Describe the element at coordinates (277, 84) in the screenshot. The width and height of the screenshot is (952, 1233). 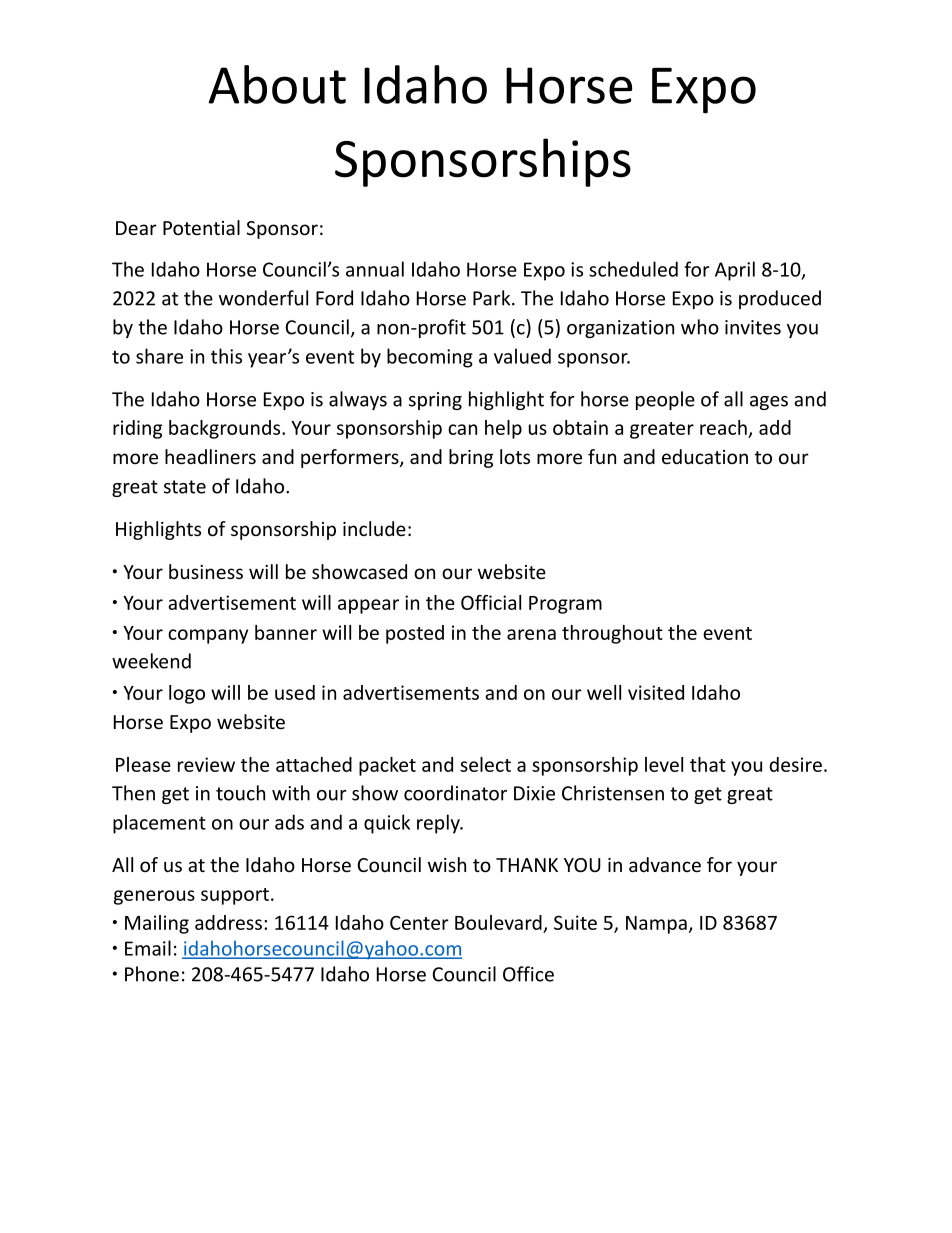
I see `About` at that location.
